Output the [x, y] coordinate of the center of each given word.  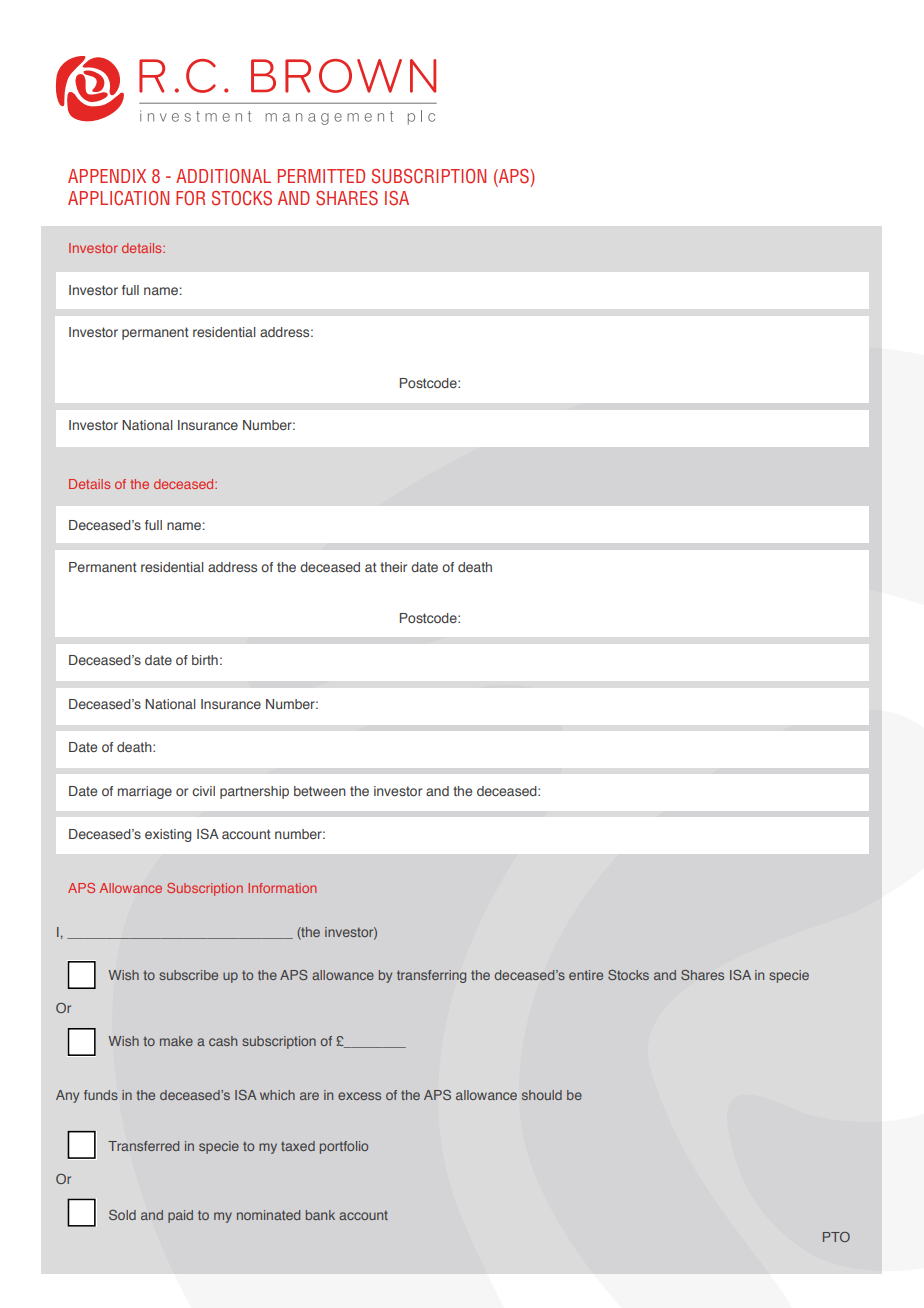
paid [180, 1216]
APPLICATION [118, 198]
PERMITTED [321, 176]
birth [205, 660]
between [320, 791]
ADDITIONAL [223, 176]
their [393, 567]
